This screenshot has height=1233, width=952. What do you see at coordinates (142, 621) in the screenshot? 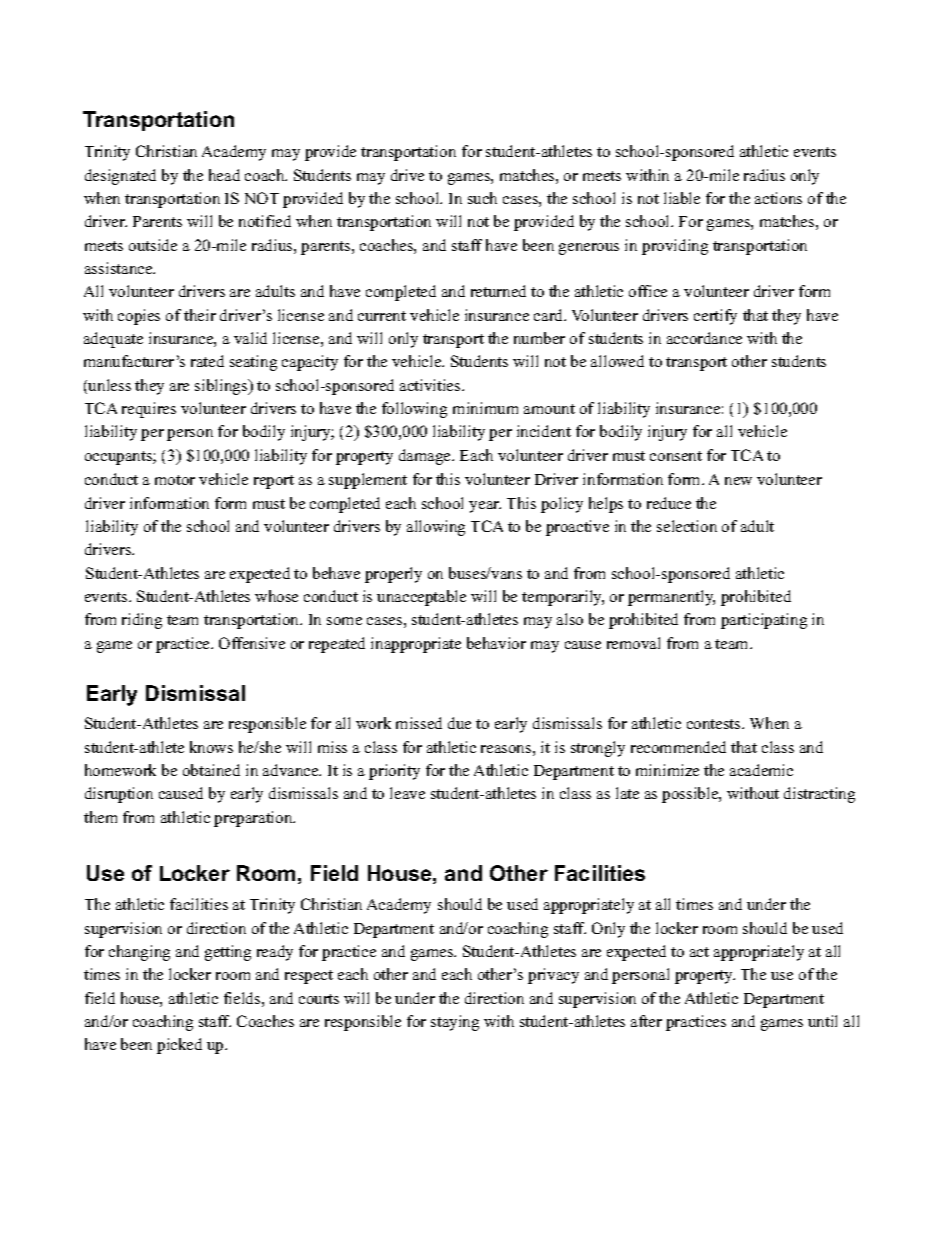
I see `riding` at bounding box center [142, 621].
